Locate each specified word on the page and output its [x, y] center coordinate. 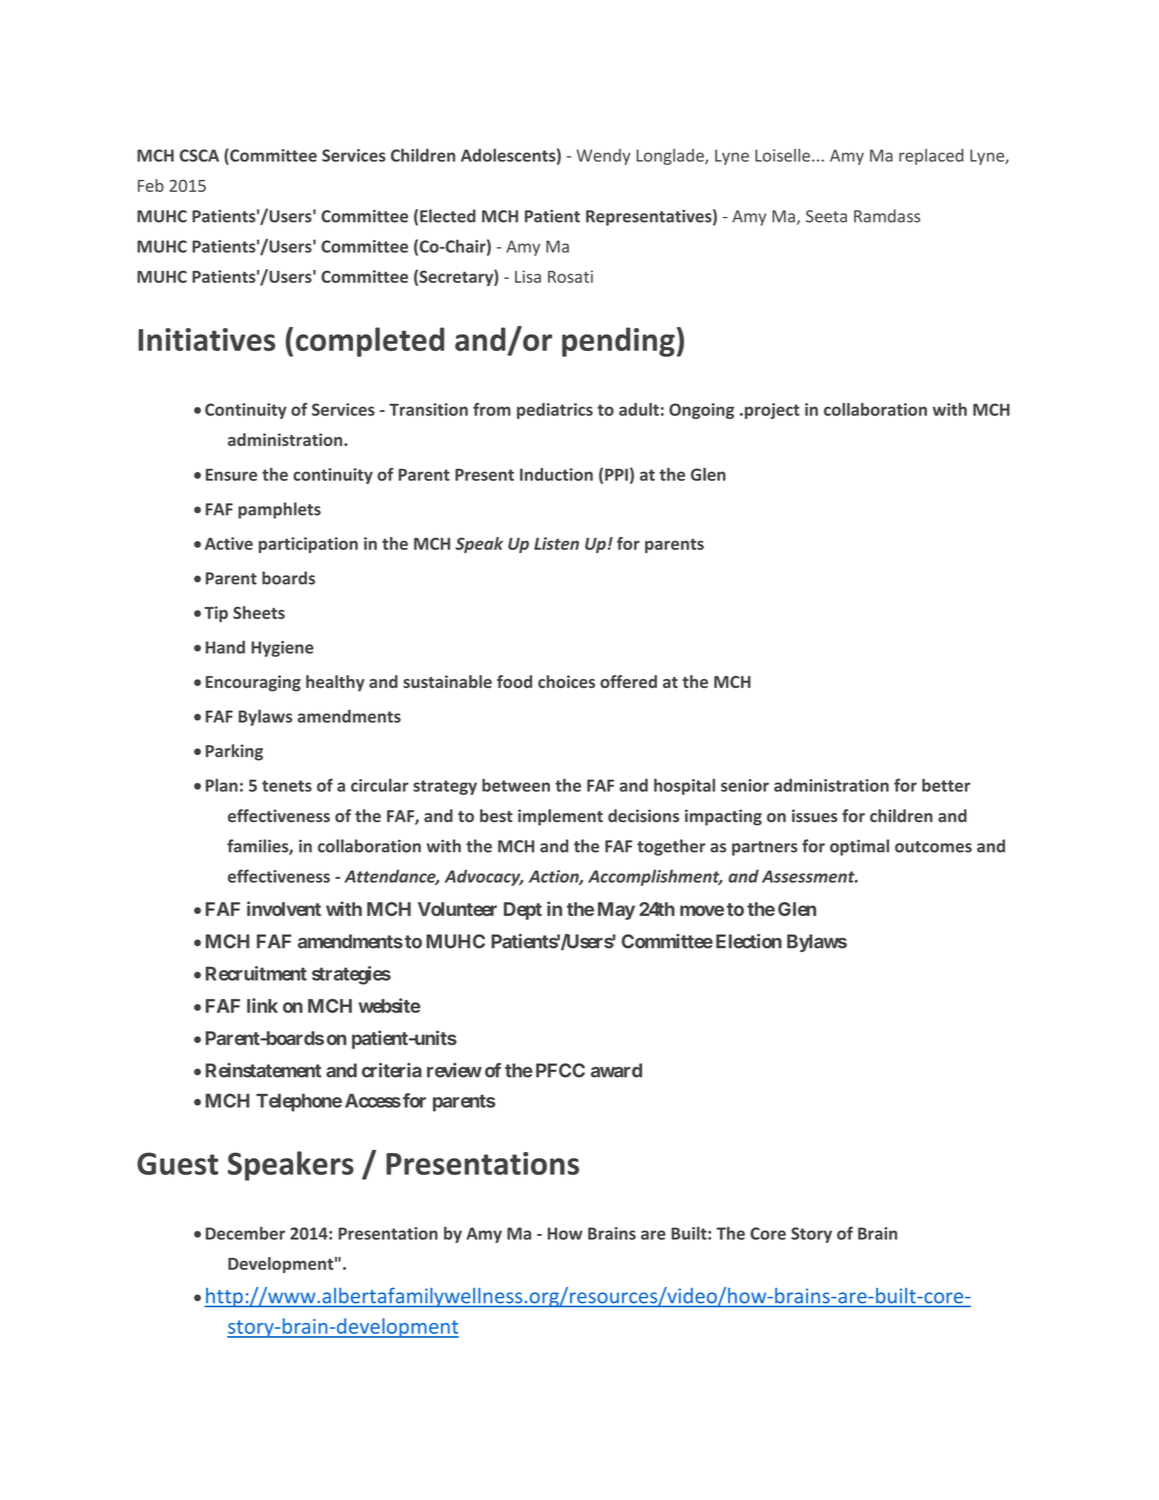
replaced [931, 157]
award [616, 1070]
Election [749, 941]
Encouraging [253, 683]
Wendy [604, 157]
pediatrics [555, 411]
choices [566, 681]
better [946, 785]
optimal [859, 847]
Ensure [231, 475]
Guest [177, 1163]
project [771, 411]
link [262, 1005]
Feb [151, 185]
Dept [523, 911]
